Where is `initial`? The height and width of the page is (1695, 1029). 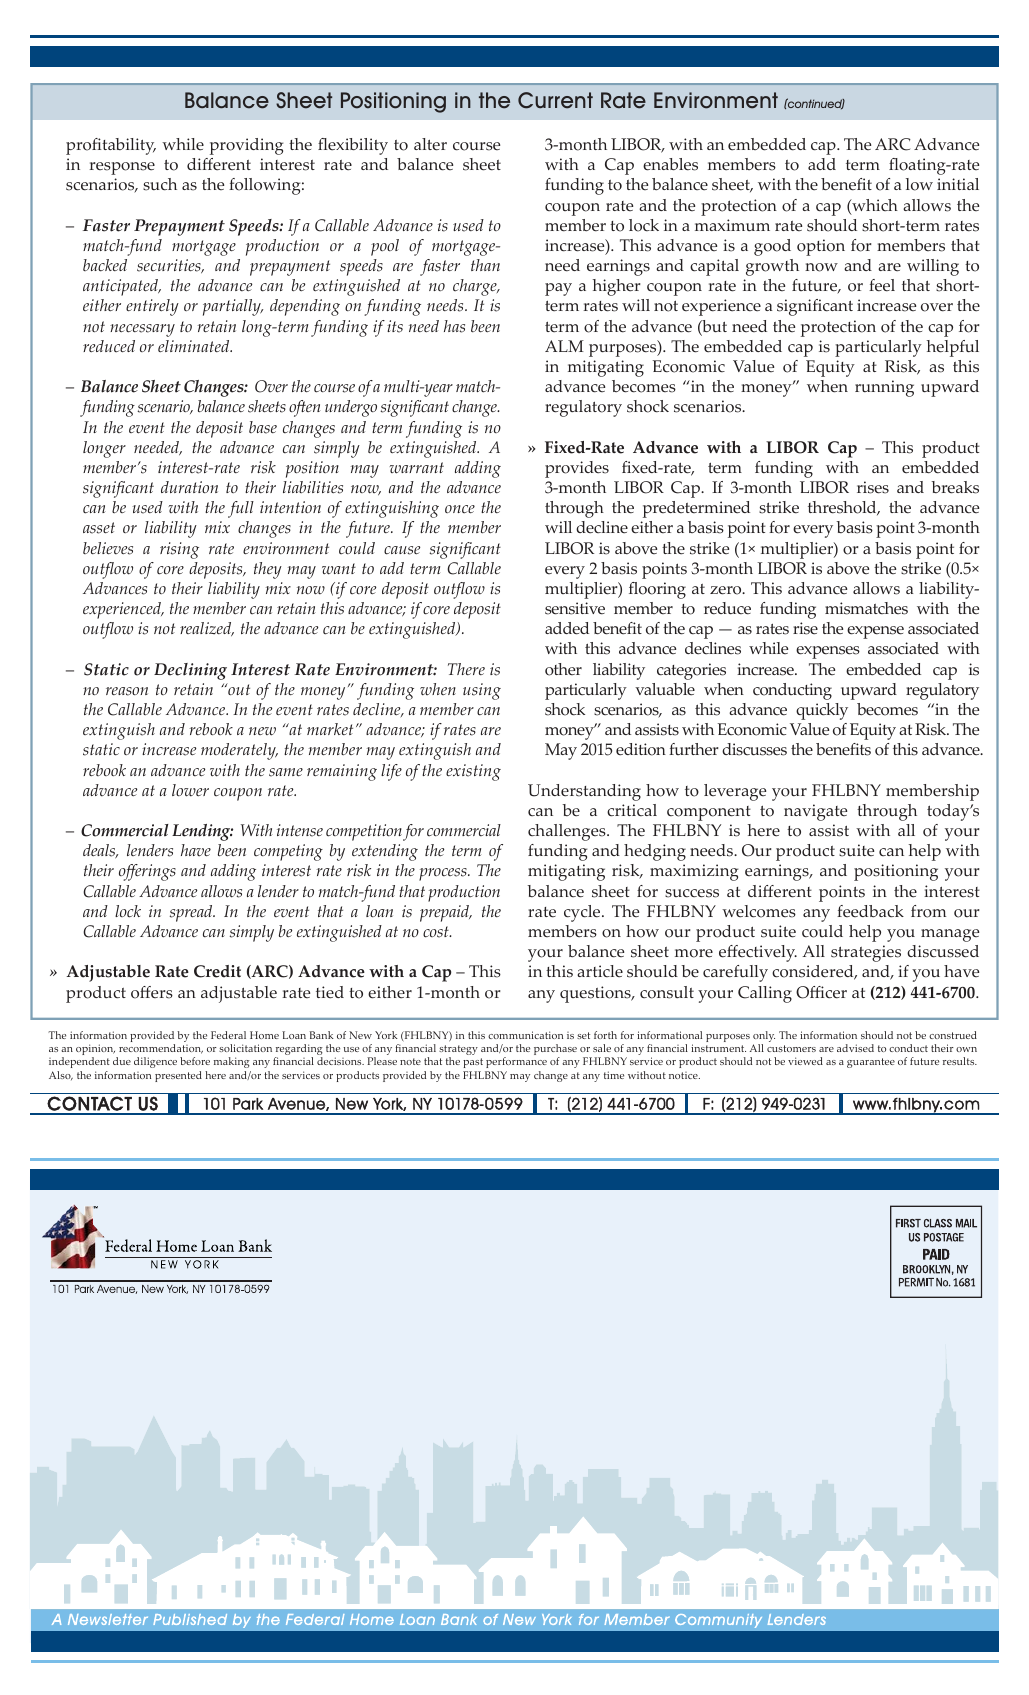 initial is located at coordinates (958, 184).
